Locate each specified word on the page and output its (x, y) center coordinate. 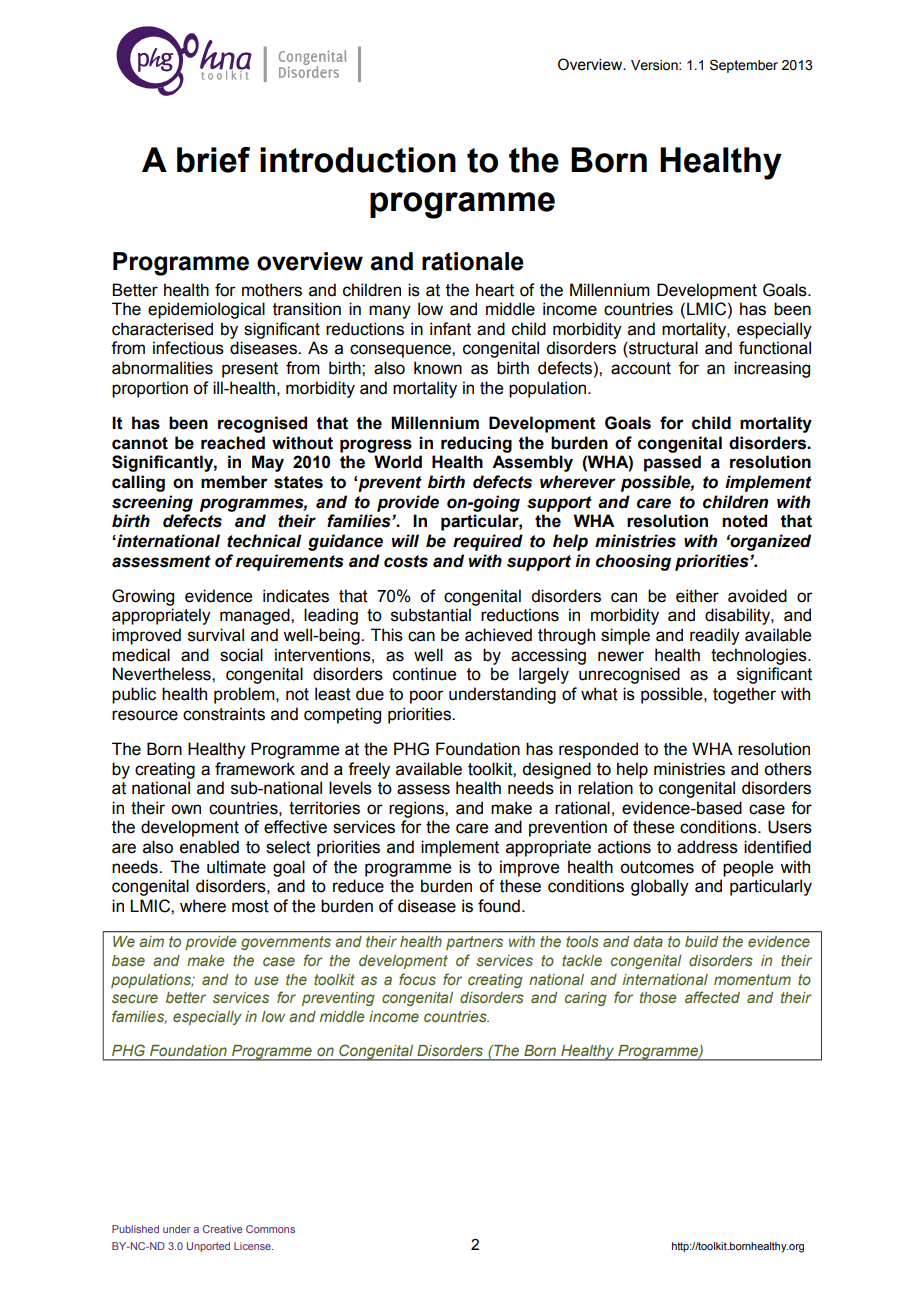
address (707, 847)
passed (672, 463)
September (744, 66)
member (234, 482)
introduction (358, 160)
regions (417, 809)
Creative (223, 1229)
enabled (209, 847)
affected (712, 997)
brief (213, 160)
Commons (270, 1229)
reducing (476, 444)
